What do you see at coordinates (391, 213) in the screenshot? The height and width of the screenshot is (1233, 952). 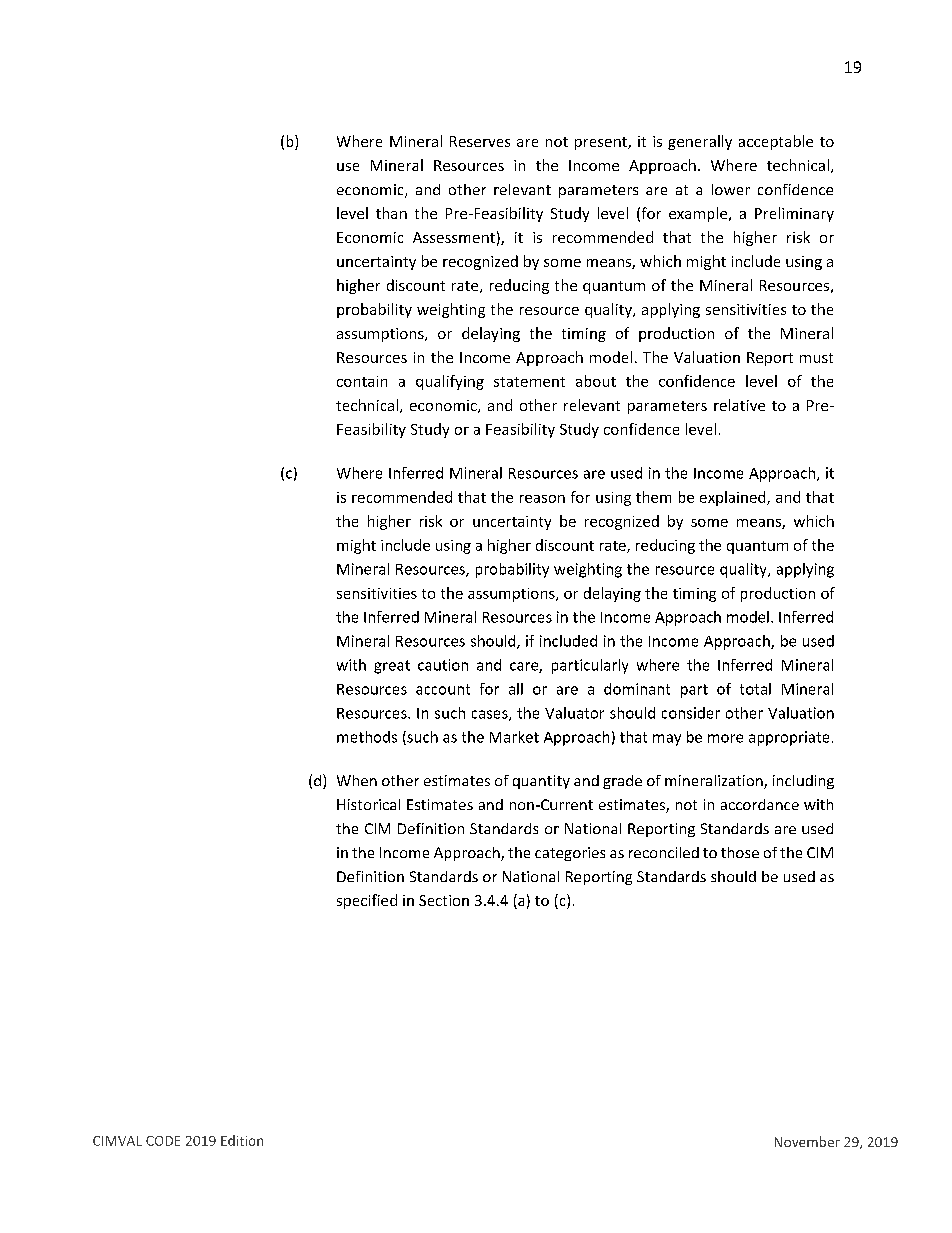 I see `than` at bounding box center [391, 213].
